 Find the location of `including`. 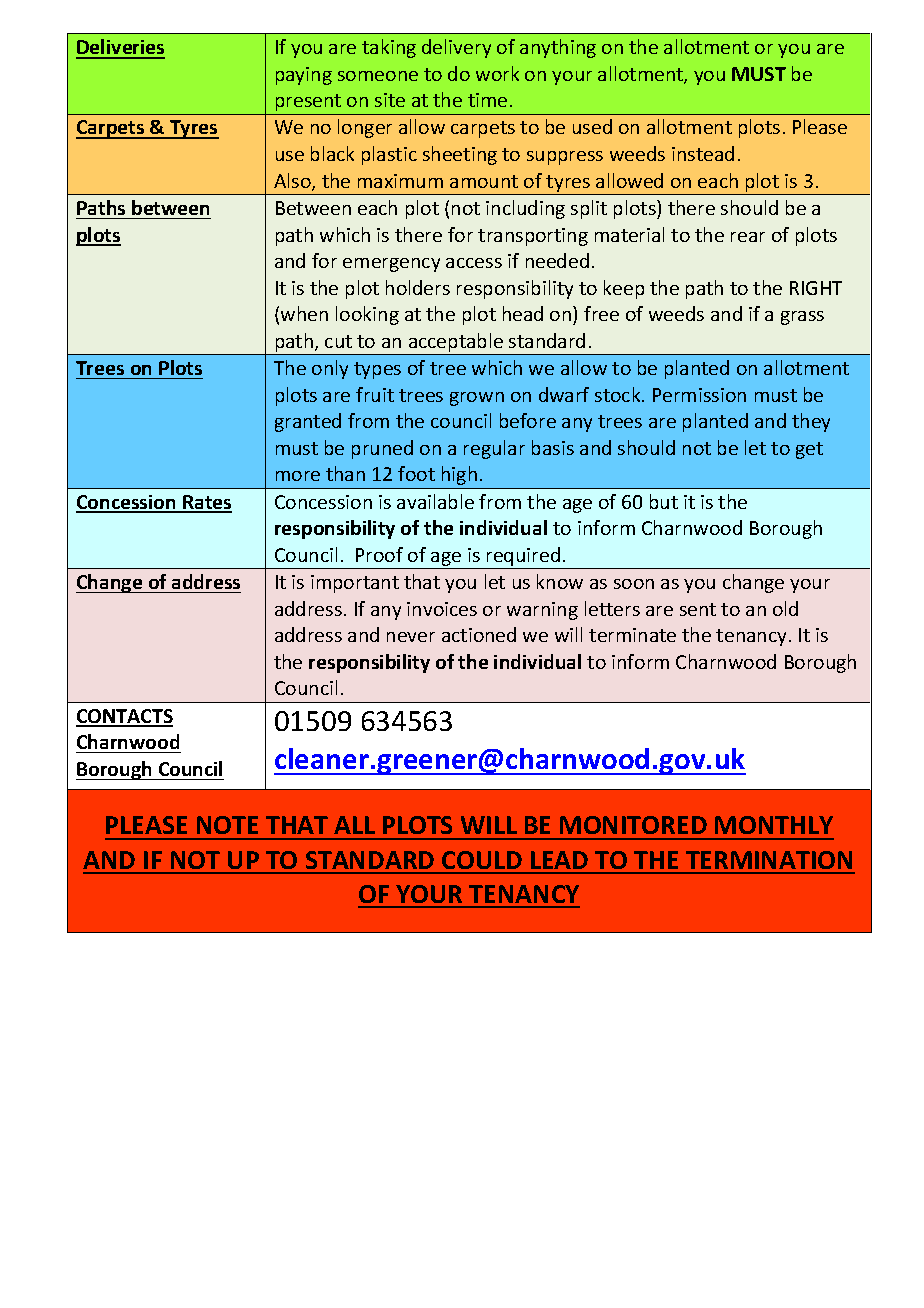

including is located at coordinates (525, 209).
